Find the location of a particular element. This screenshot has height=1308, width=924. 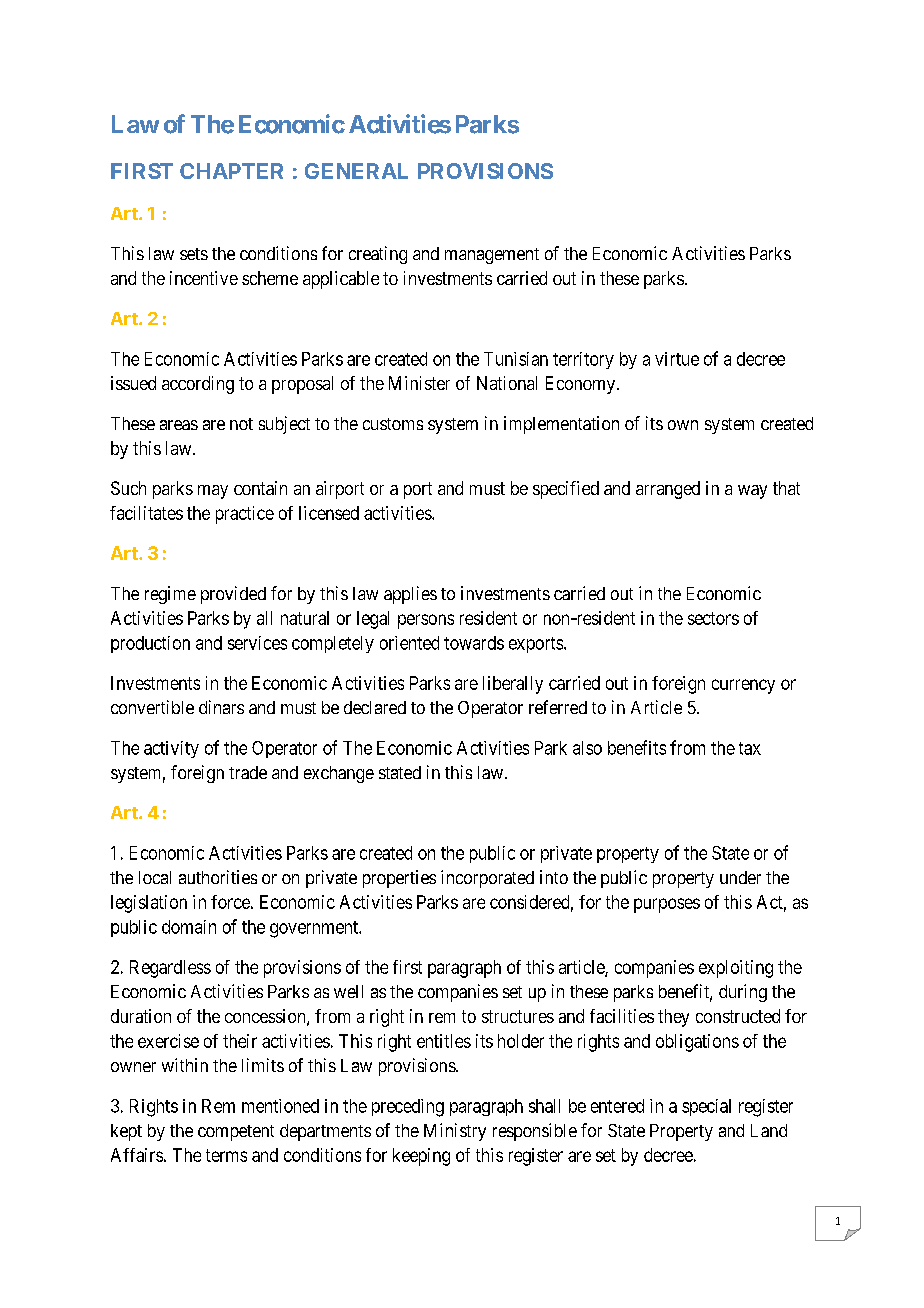

management is located at coordinates (492, 256).
